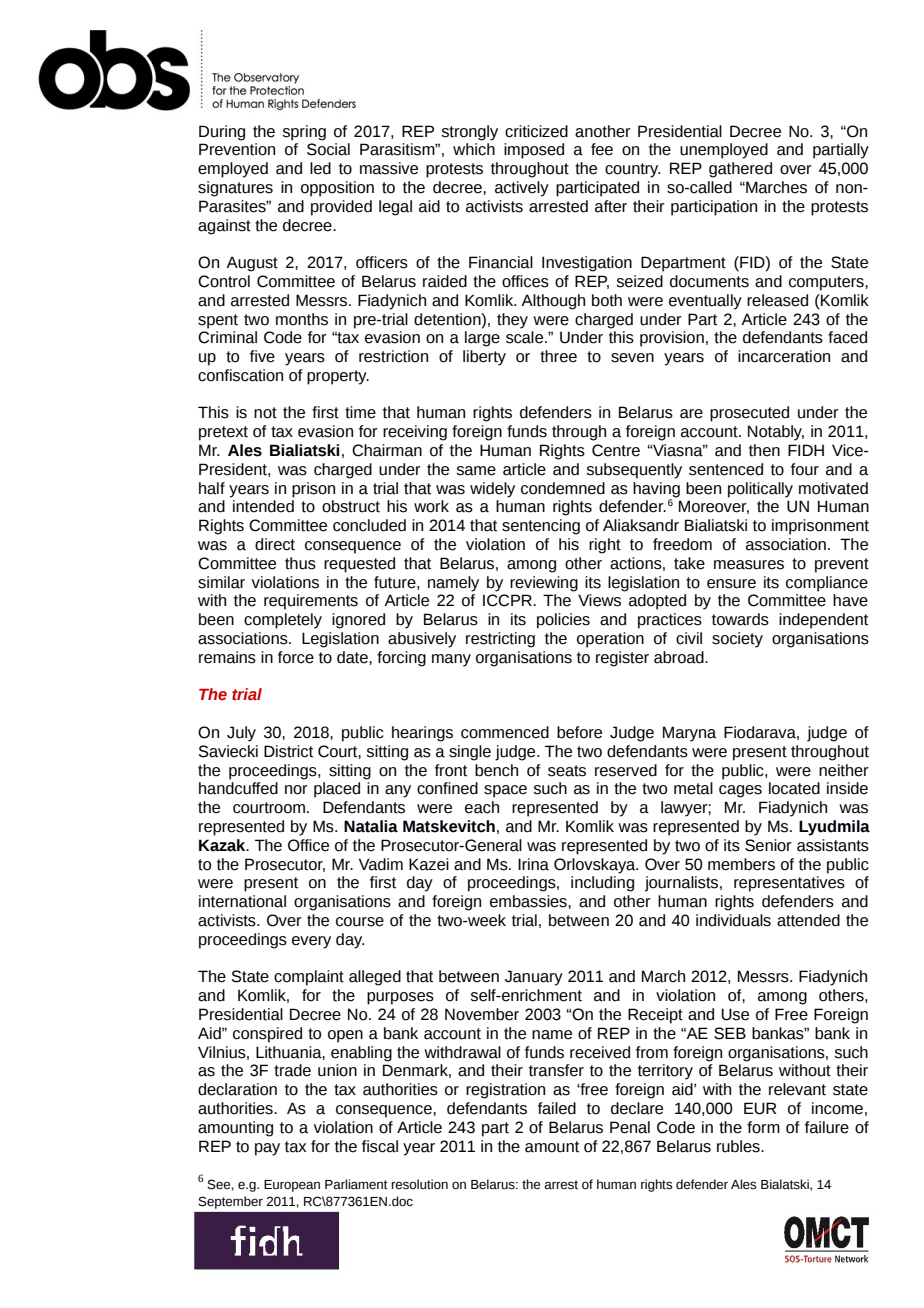  Describe the element at coordinates (739, 1146) in the image. I see `rubles` at that location.
